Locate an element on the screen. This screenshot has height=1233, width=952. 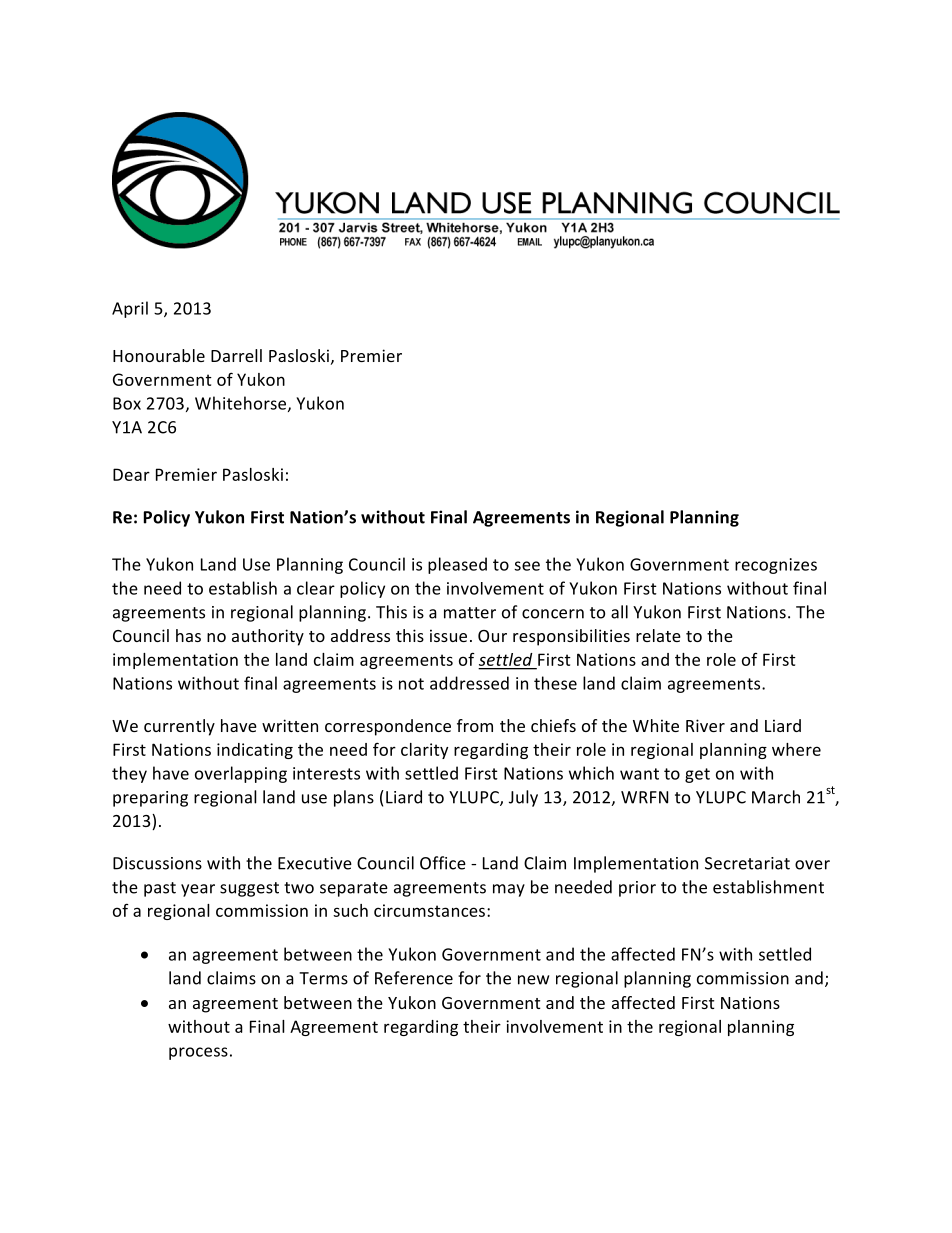
Honourable is located at coordinates (159, 355).
